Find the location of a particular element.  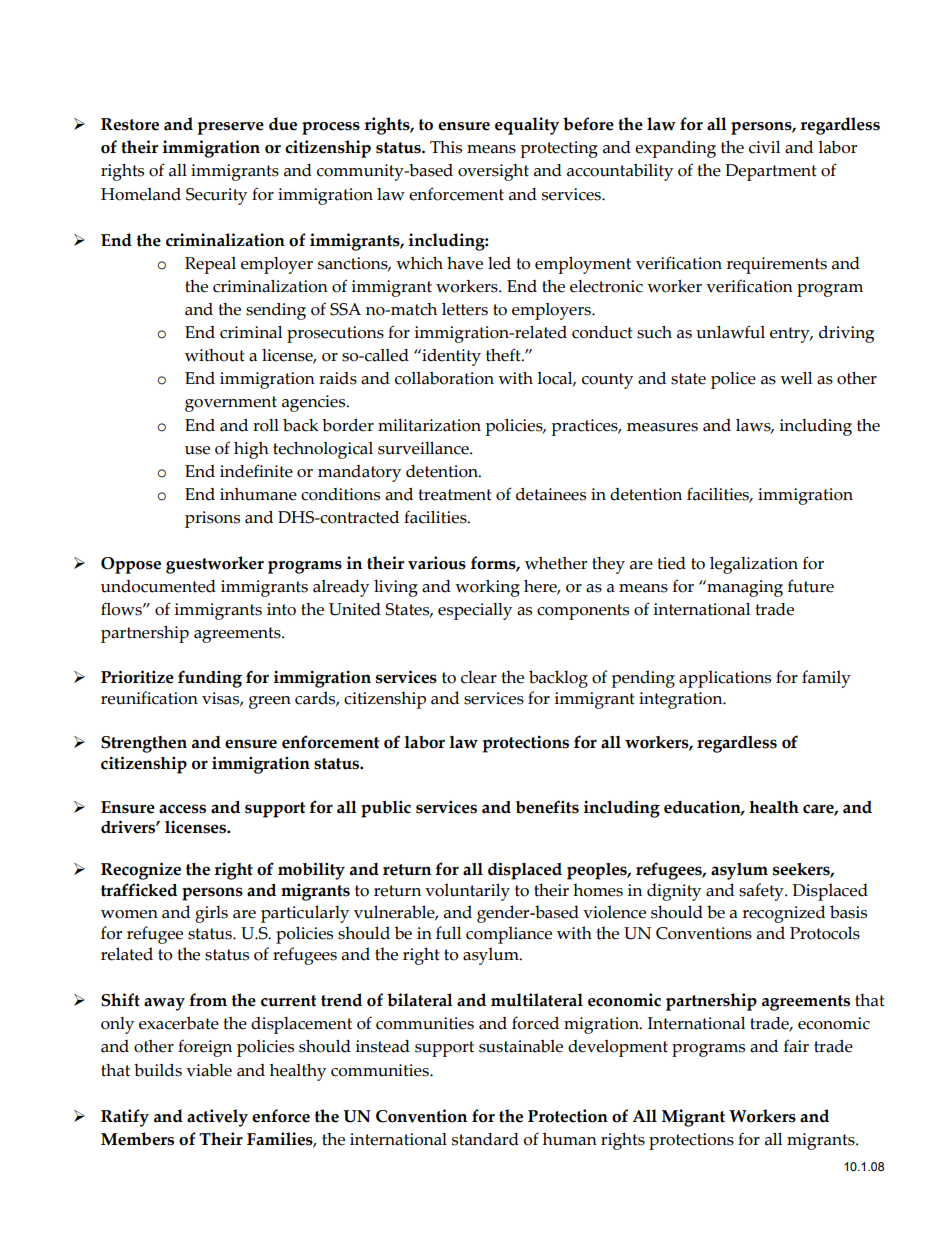

girls is located at coordinates (211, 914).
